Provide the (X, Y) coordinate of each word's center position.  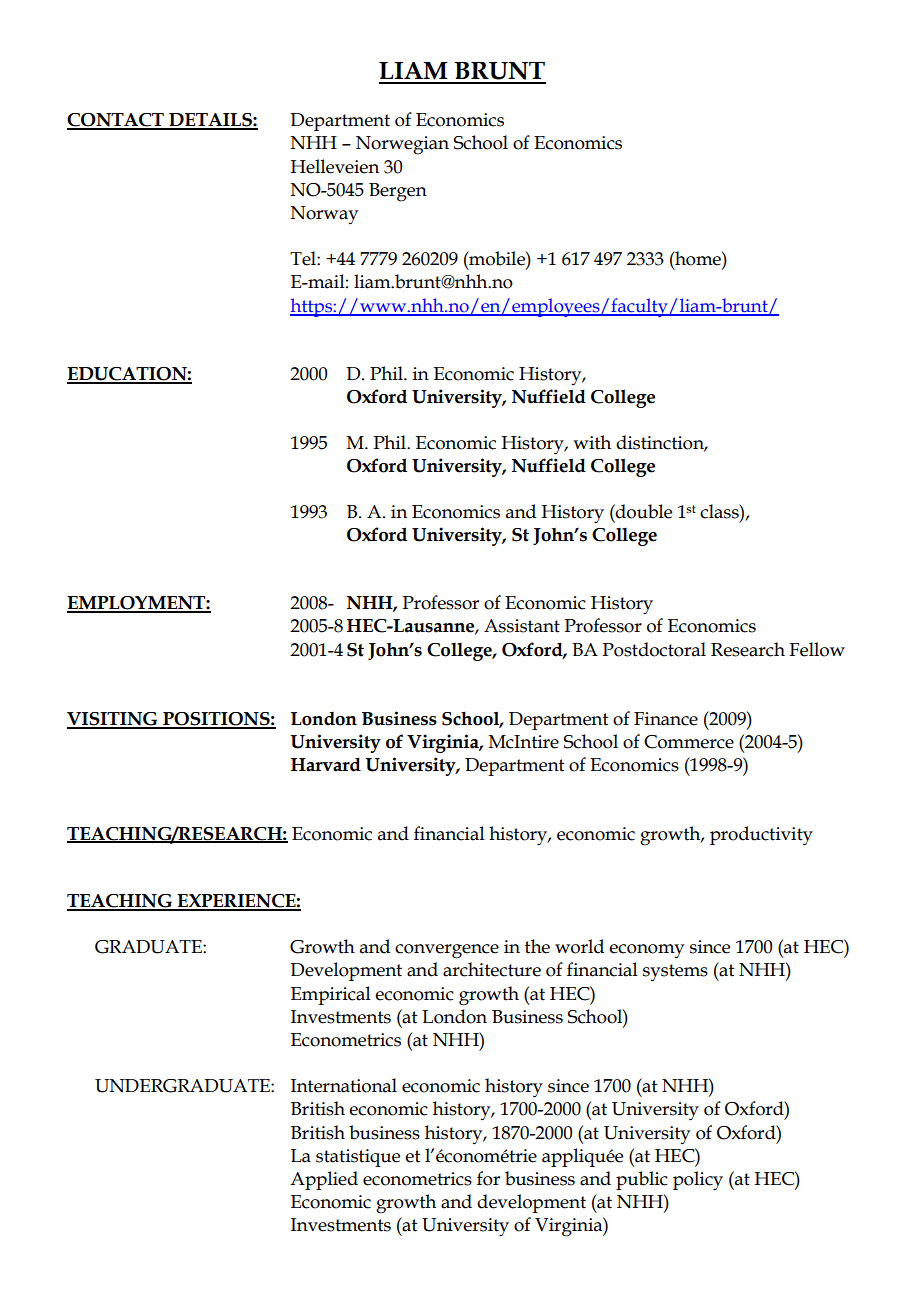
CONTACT (116, 121)
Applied (324, 1180)
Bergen (398, 192)
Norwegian (402, 145)
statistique (358, 1158)
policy (698, 1181)
